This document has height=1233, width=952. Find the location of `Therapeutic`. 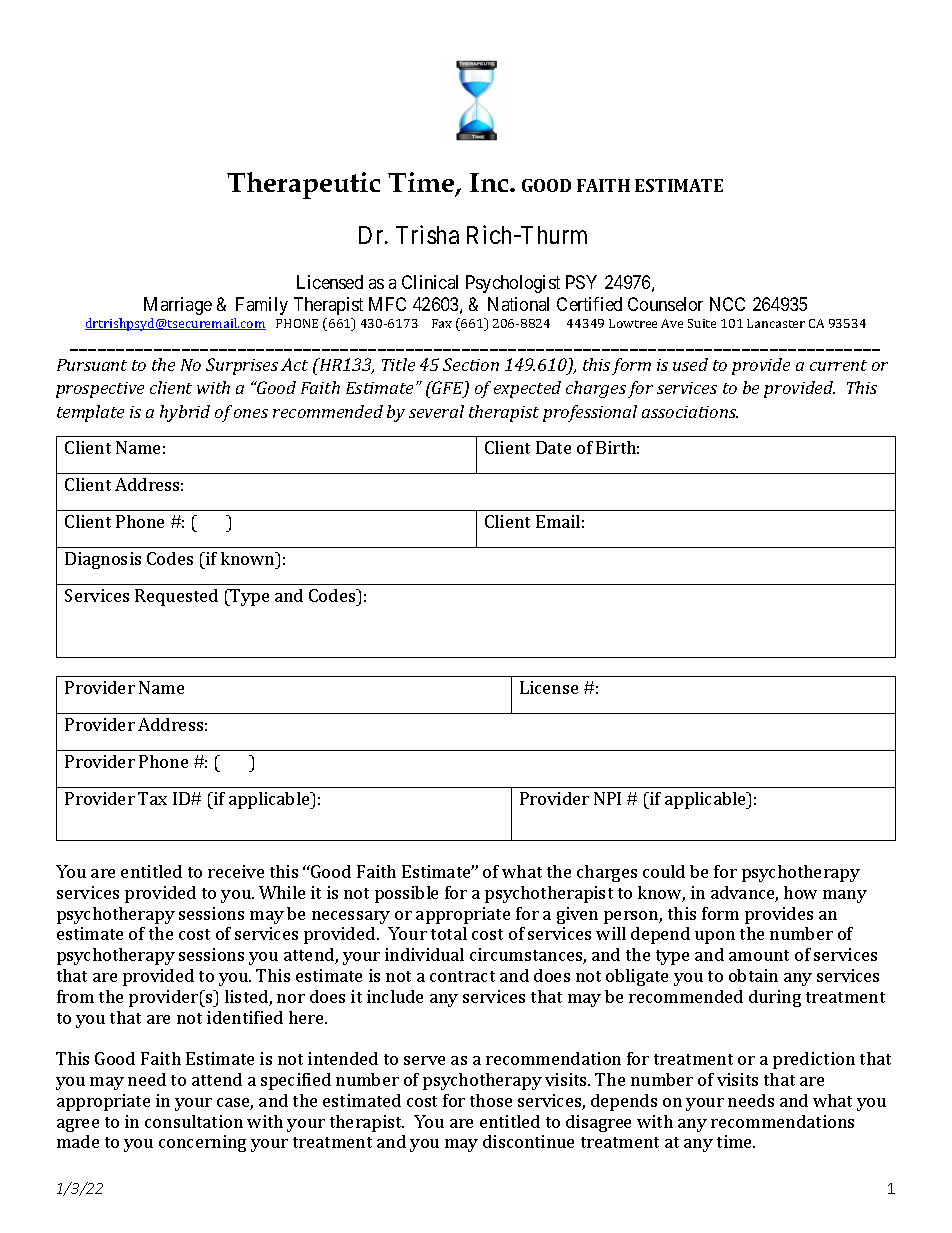

Therapeutic is located at coordinates (303, 185).
